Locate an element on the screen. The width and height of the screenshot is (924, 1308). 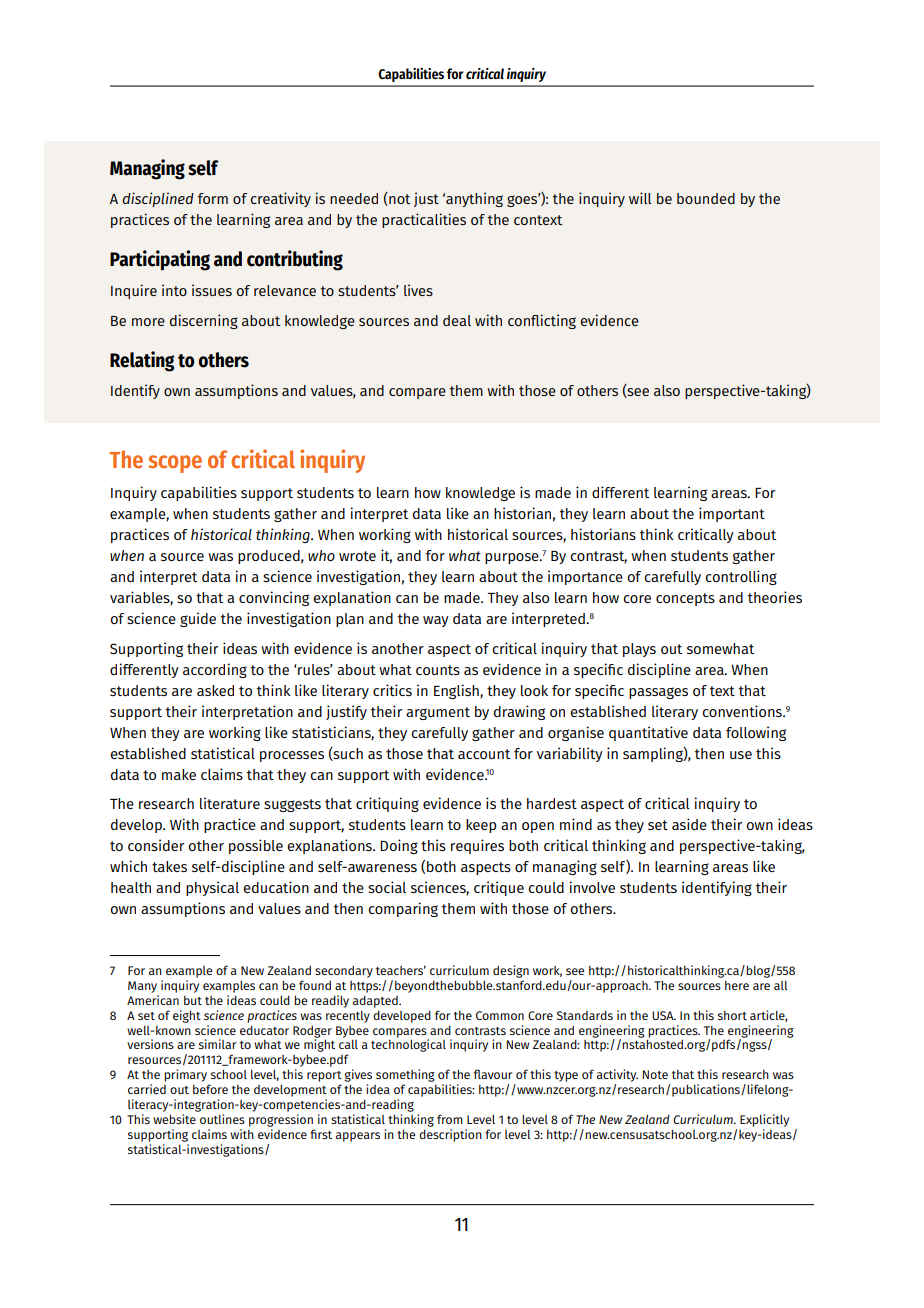
literature is located at coordinates (230, 803).
